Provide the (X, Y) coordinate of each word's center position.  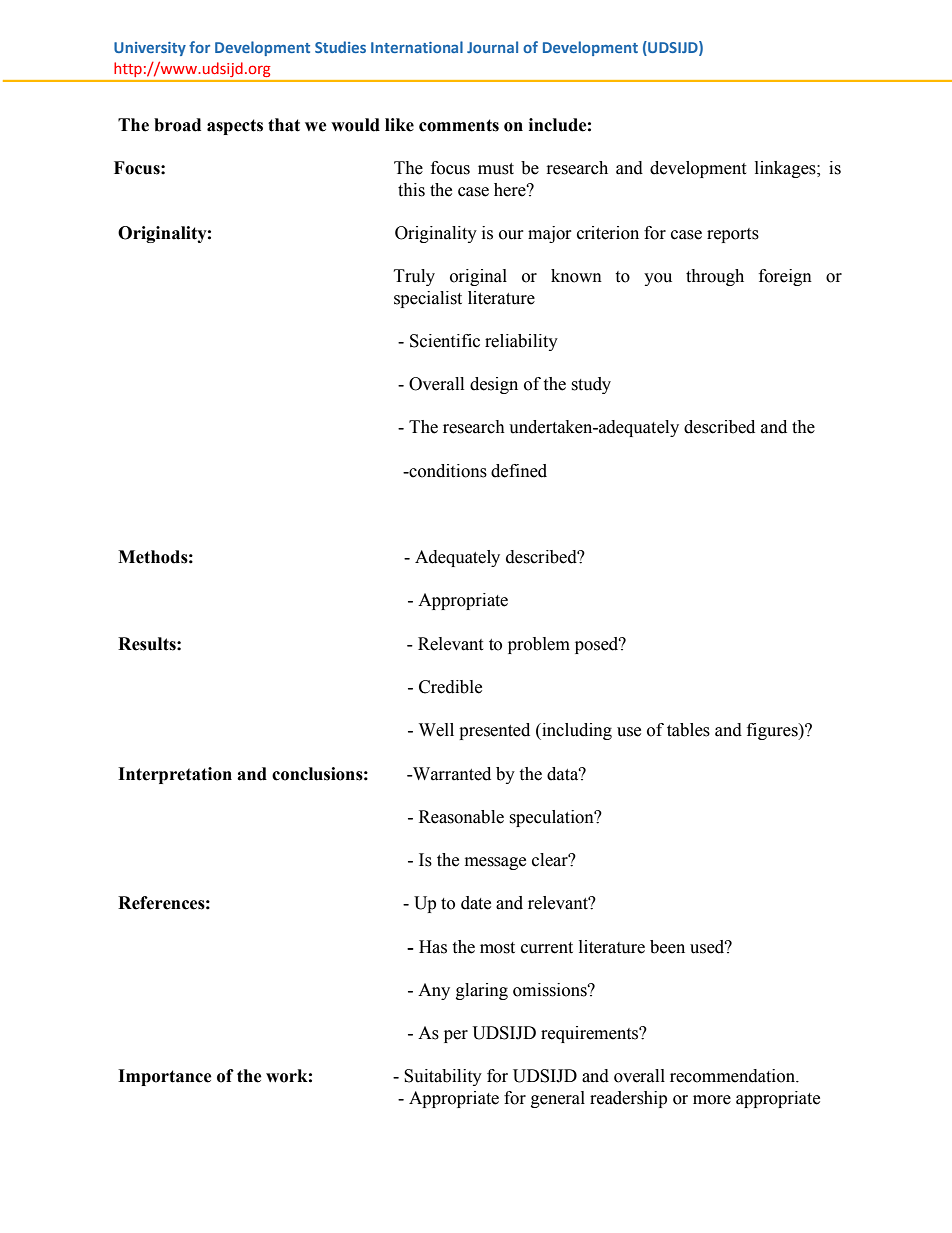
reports (733, 235)
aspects (235, 127)
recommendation (734, 1076)
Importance (165, 1077)
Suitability (443, 1077)
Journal (492, 47)
